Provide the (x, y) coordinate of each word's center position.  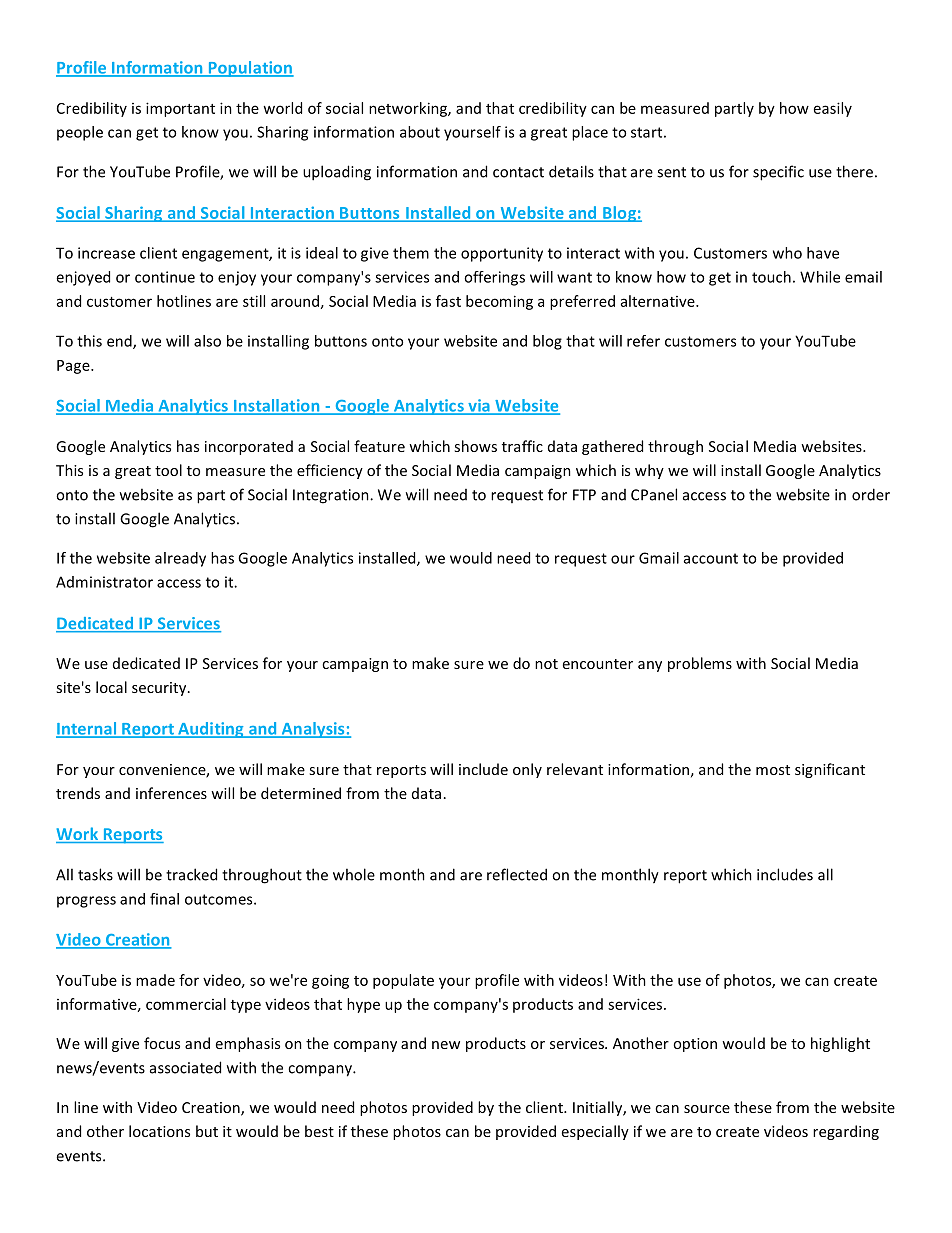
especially (595, 1132)
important (180, 109)
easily (833, 109)
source (707, 1109)
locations (159, 1131)
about (420, 132)
